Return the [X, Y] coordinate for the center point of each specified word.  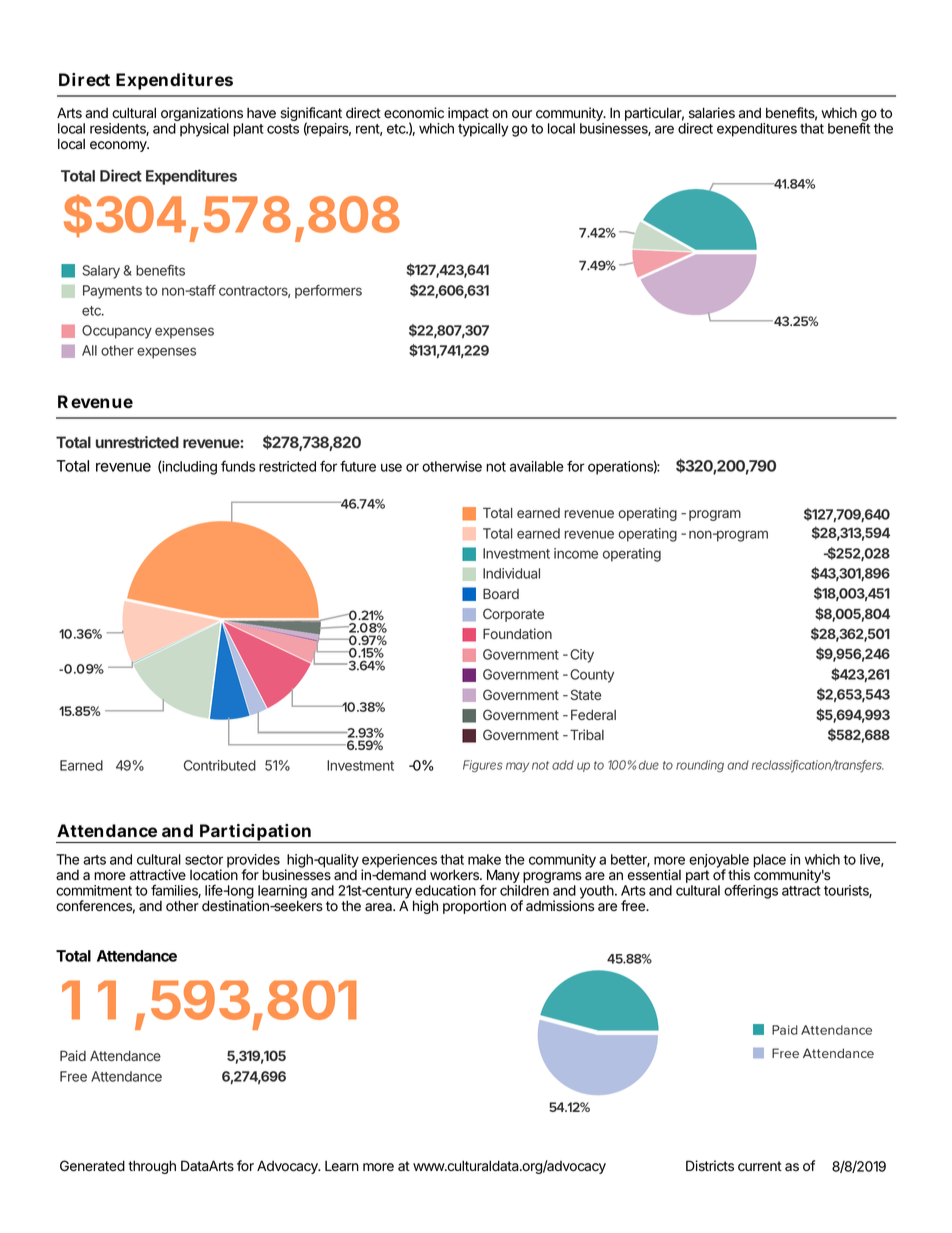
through [152, 1167]
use [391, 467]
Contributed [220, 765]
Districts [710, 1166]
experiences [399, 862]
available [537, 466]
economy [119, 146]
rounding [700, 766]
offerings [751, 892]
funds [238, 466]
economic [414, 113]
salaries [712, 113]
